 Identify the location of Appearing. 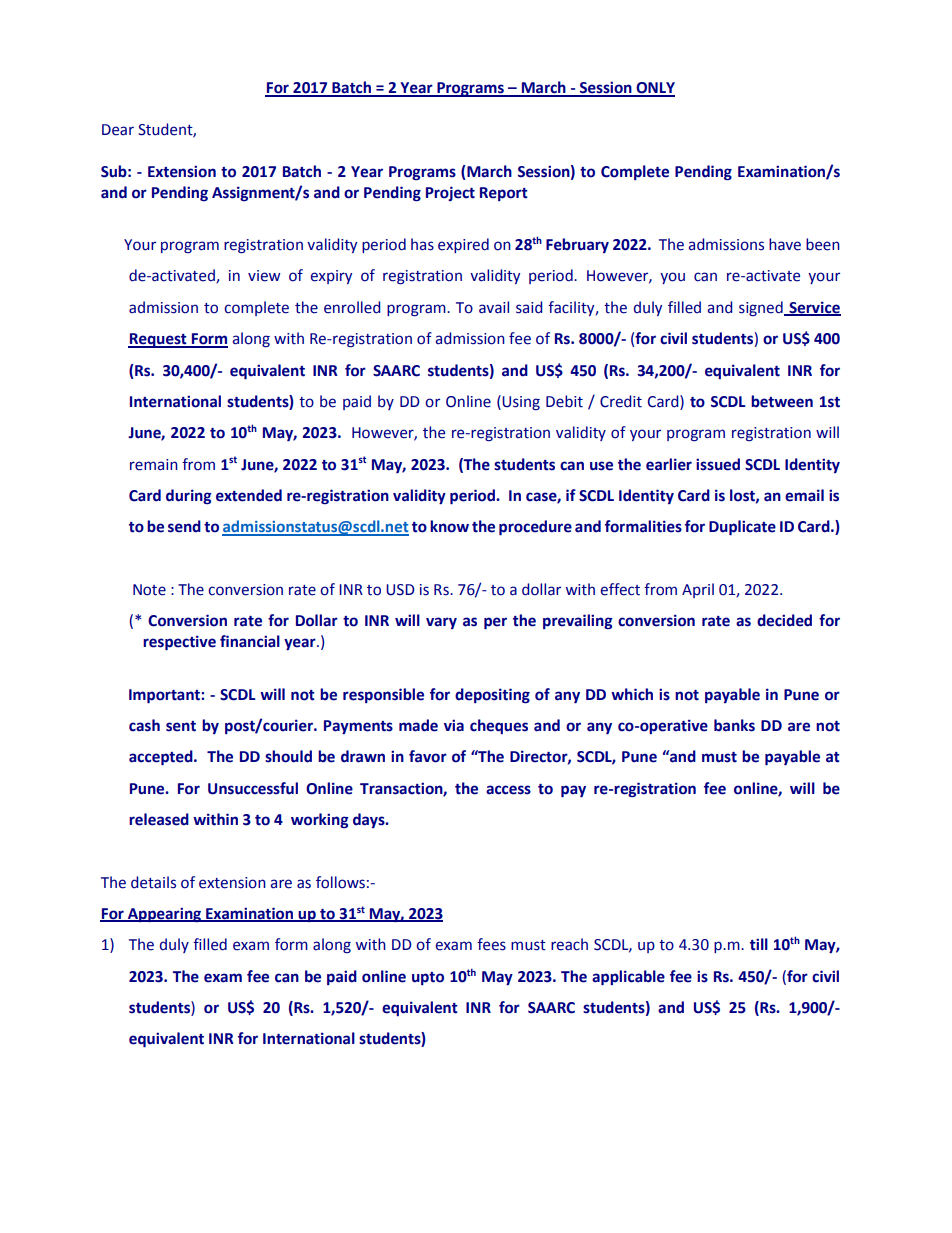
(164, 915).
